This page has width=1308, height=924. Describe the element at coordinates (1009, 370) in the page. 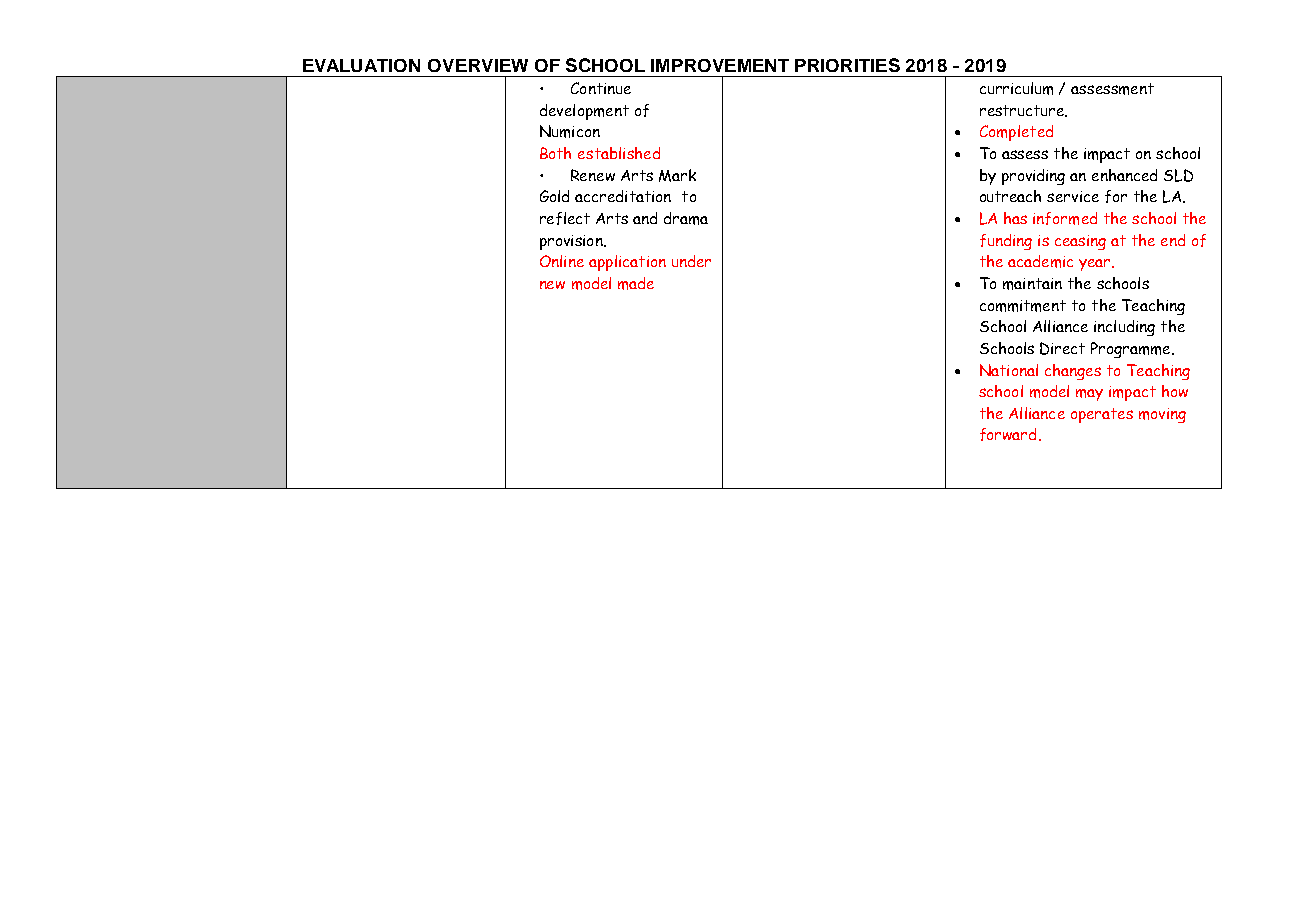

I see `National` at that location.
